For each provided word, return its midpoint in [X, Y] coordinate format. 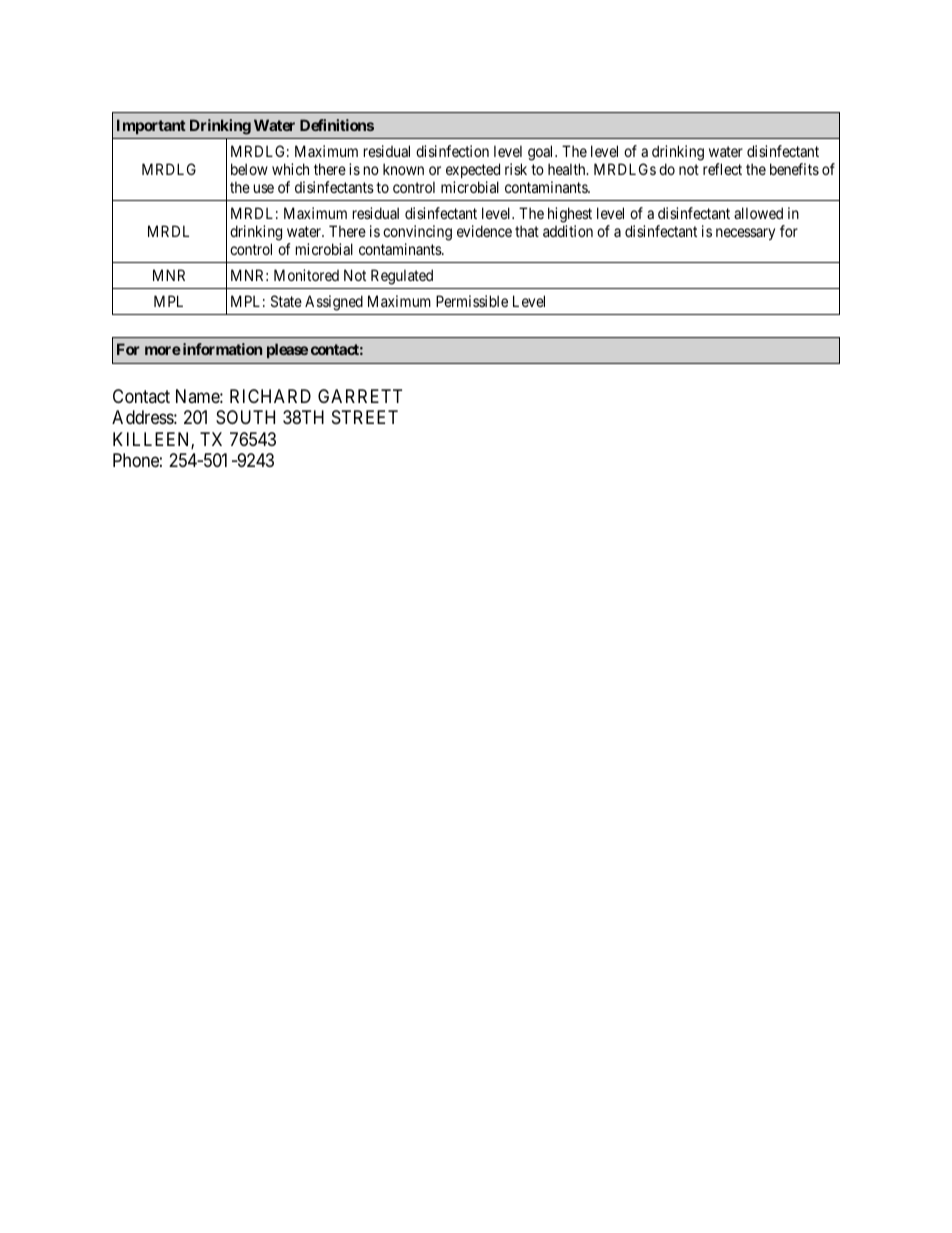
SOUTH [245, 417]
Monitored [306, 275]
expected [473, 170]
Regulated [402, 277]
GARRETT [360, 396]
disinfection [452, 151]
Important [151, 126]
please [287, 350]
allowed [758, 213]
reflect [722, 169]
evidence [484, 231]
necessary [745, 234]
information [221, 349]
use [264, 188]
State [286, 301]
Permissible [472, 301]
